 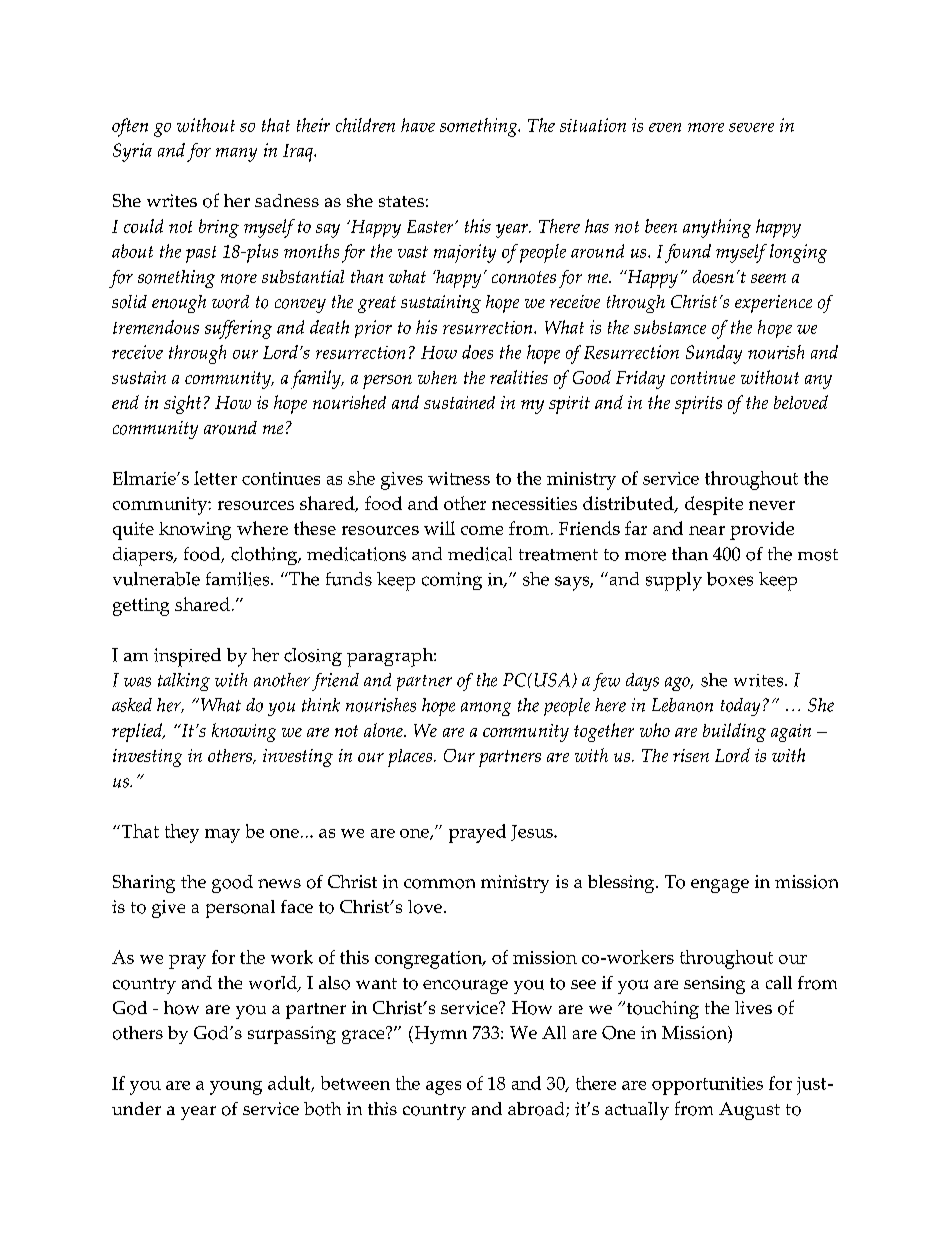 What do you see at coordinates (236, 155) in the screenshot?
I see `many` at bounding box center [236, 155].
